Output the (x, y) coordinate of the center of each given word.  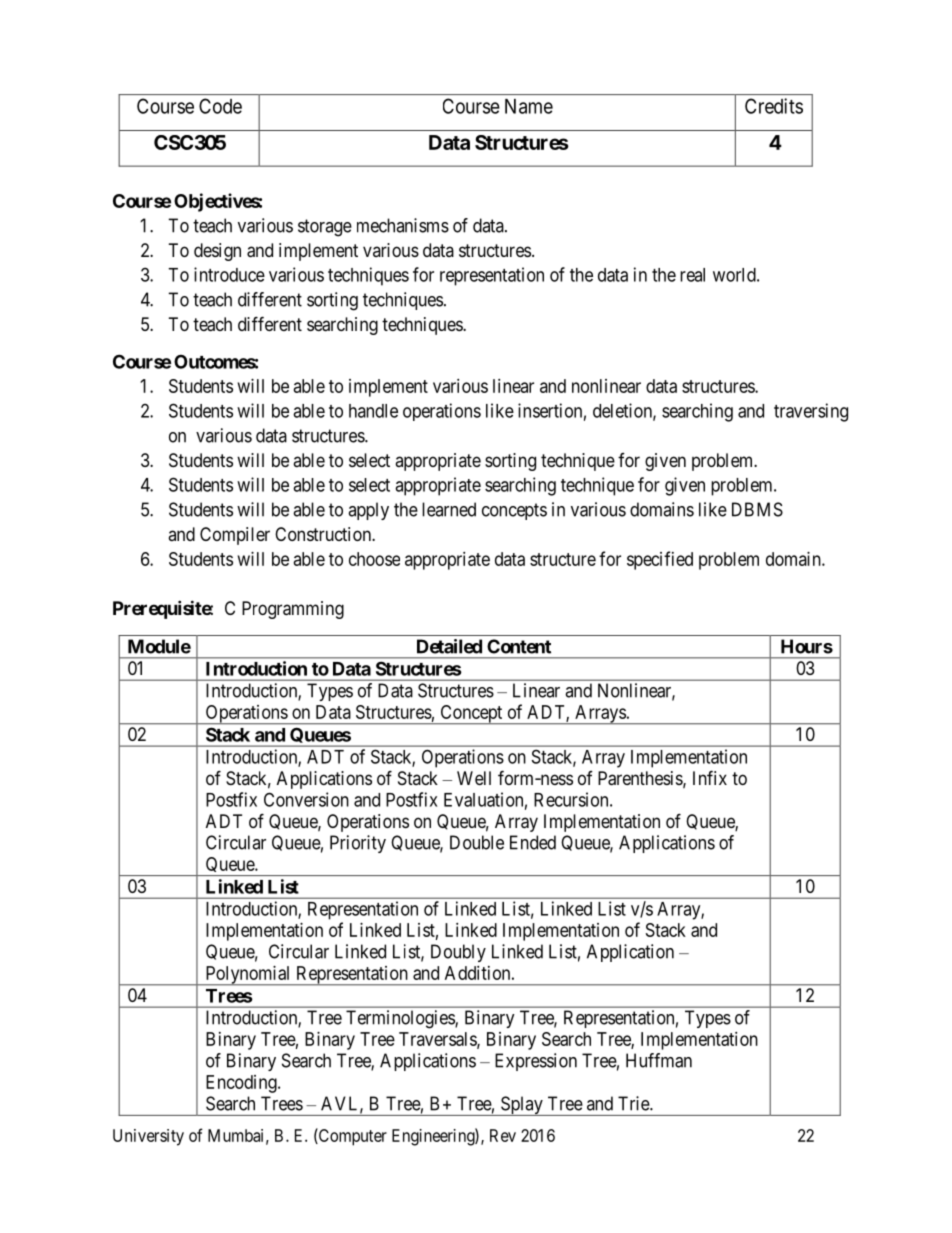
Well (474, 778)
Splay (521, 1106)
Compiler (235, 536)
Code (220, 106)
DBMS (757, 509)
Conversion (306, 799)
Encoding (242, 1084)
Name (529, 106)
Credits (774, 106)
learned (449, 509)
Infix (710, 777)
